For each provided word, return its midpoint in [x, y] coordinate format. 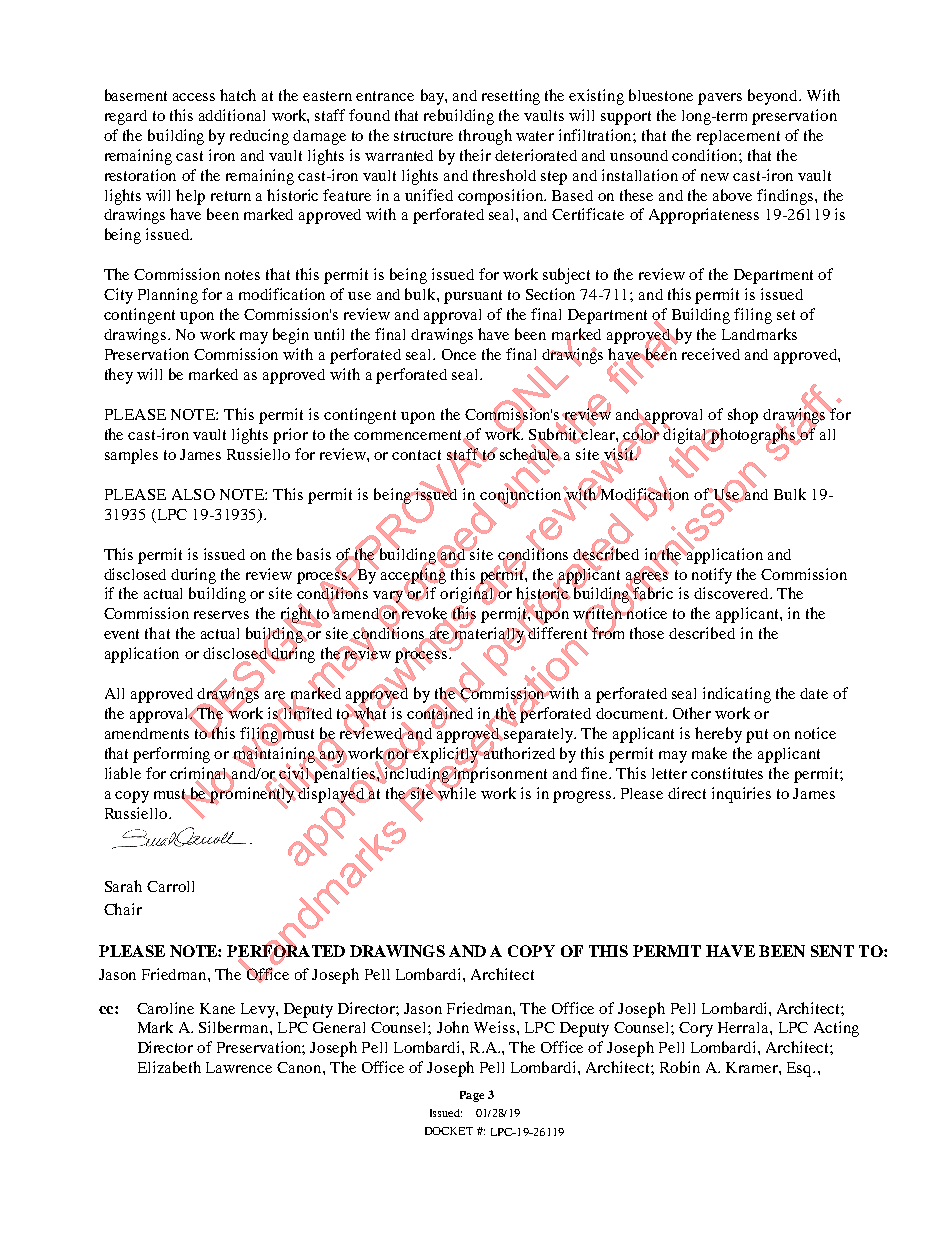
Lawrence [239, 1067]
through [485, 137]
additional [232, 115]
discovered [732, 593]
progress [583, 797]
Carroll [170, 886]
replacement [738, 137]
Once [459, 354]
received [711, 354]
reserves [221, 615]
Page [472, 1096]
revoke [424, 613]
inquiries [741, 795]
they [119, 376]
